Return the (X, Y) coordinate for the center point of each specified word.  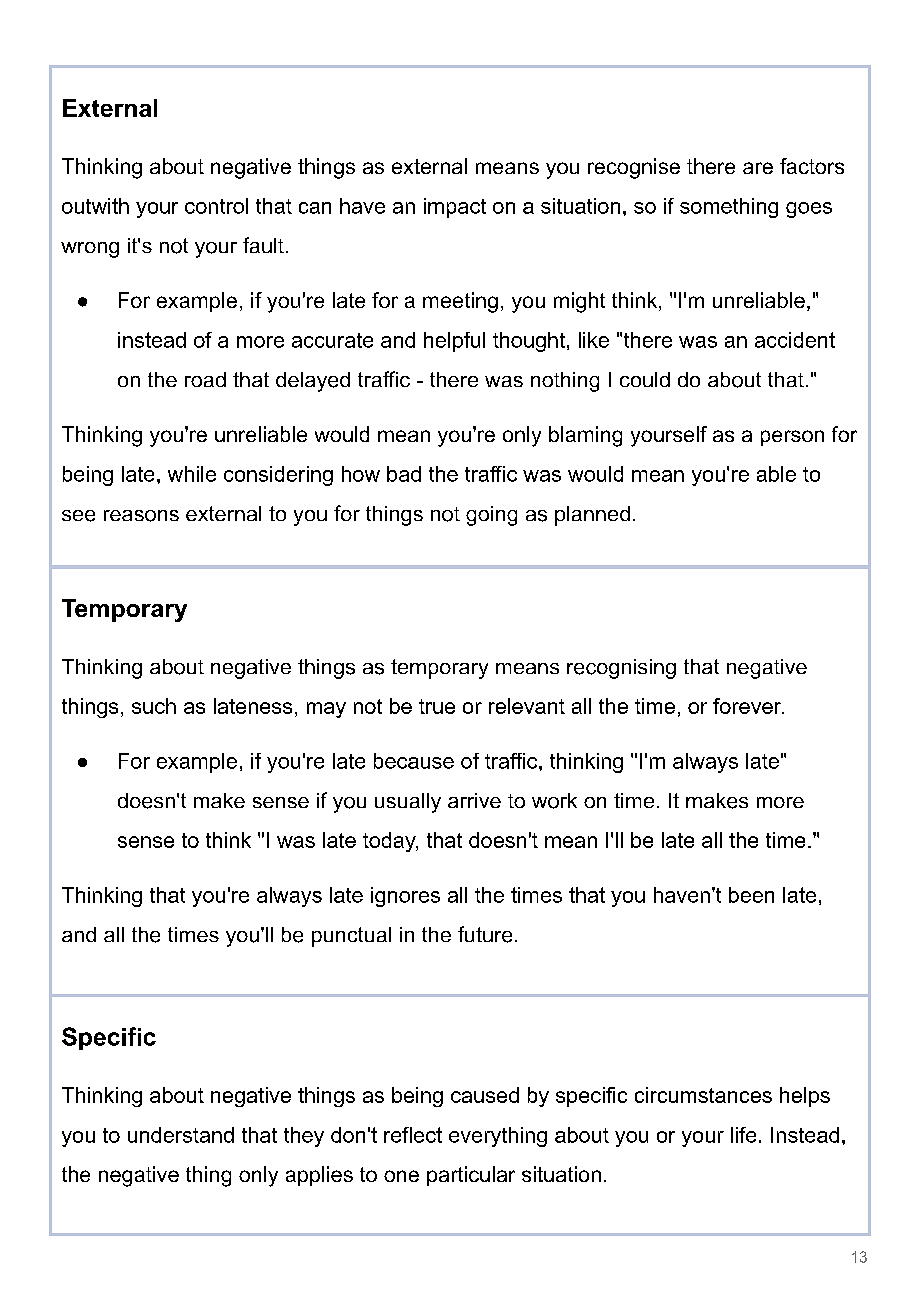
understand (181, 1135)
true (437, 706)
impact (455, 208)
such (154, 706)
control (216, 206)
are (758, 168)
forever (748, 706)
